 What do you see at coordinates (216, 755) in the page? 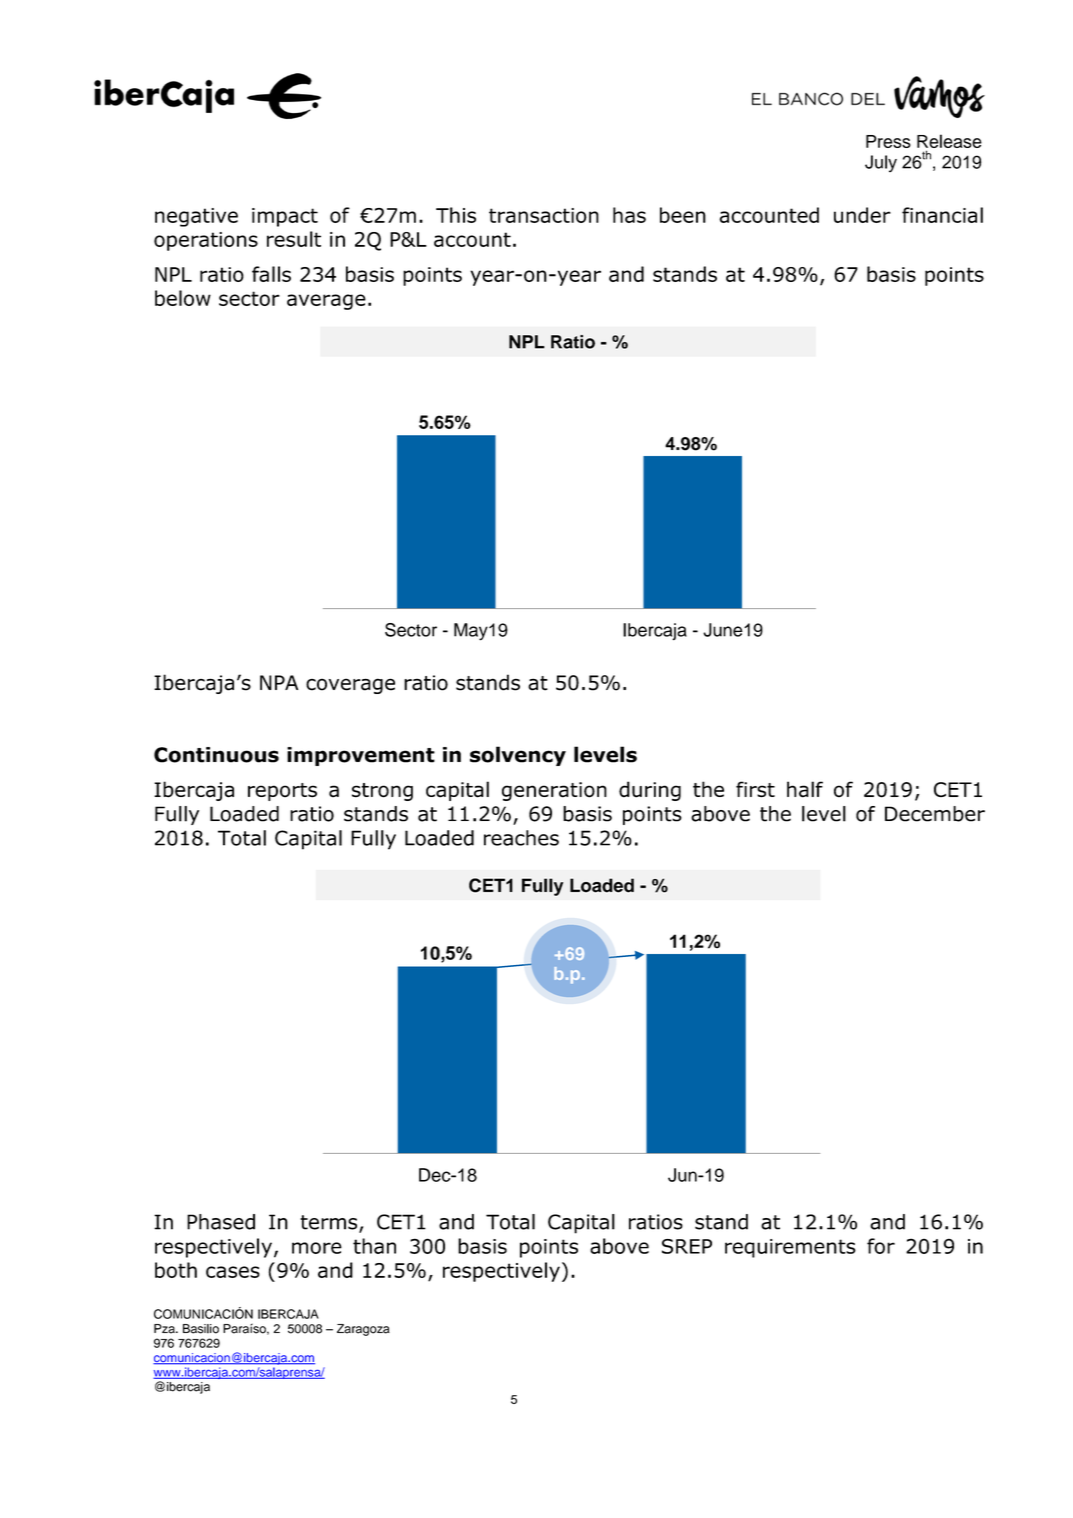
I see `Continuous` at bounding box center [216, 755].
